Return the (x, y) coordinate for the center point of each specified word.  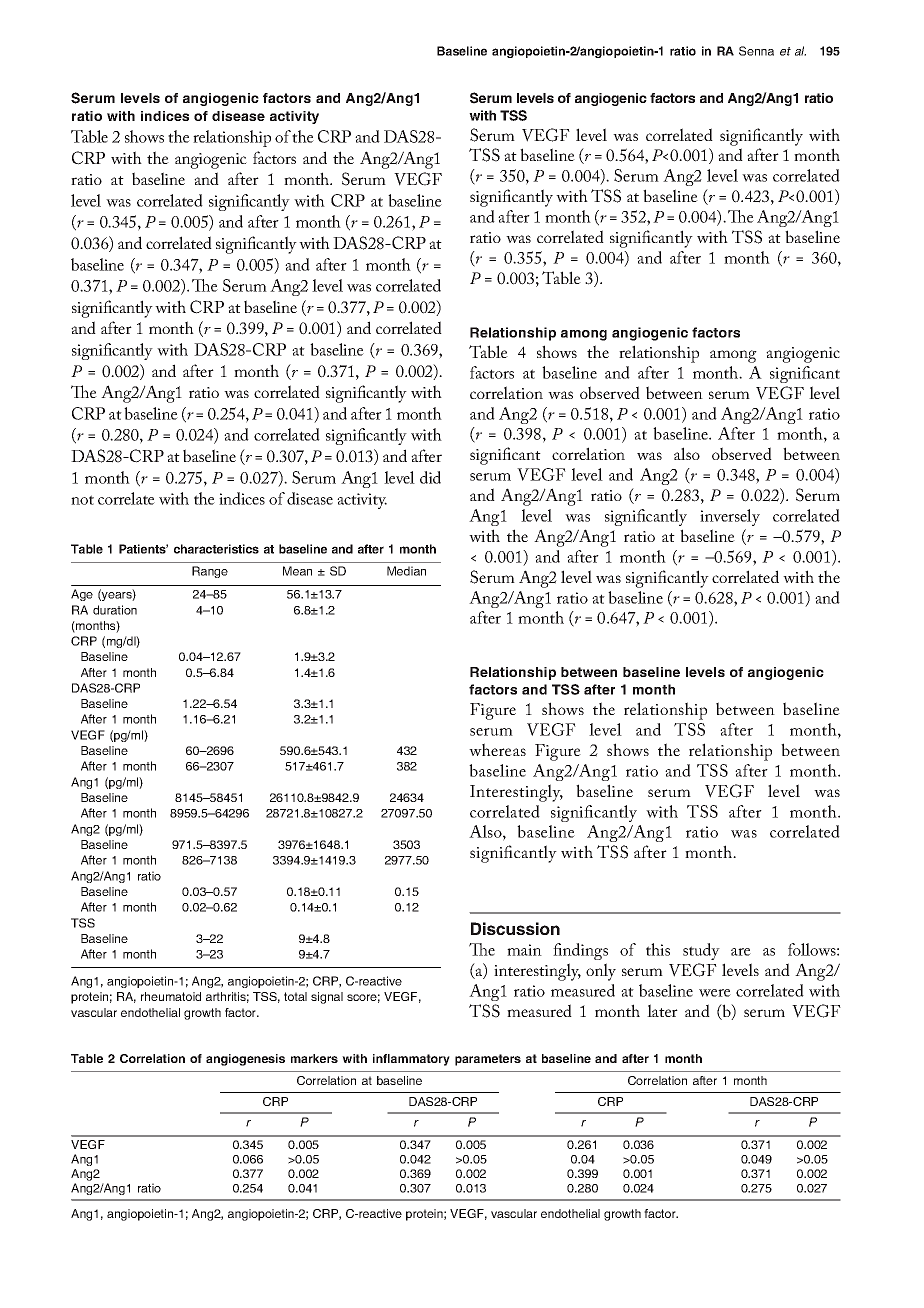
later (662, 1010)
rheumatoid (171, 996)
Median (406, 571)
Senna (756, 51)
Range (210, 572)
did (430, 477)
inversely (730, 517)
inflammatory (411, 1060)
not (82, 500)
